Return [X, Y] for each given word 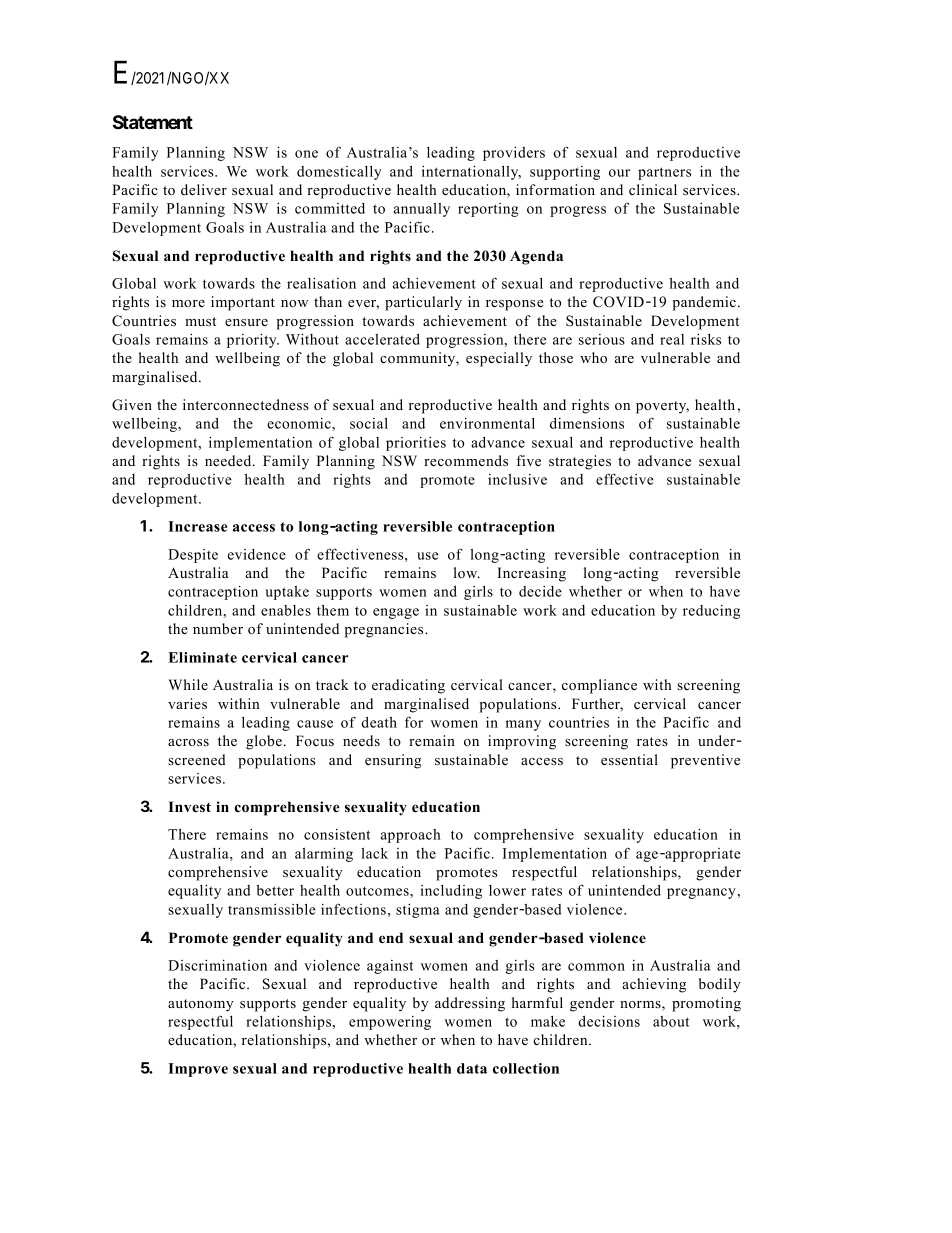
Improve [198, 1070]
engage [396, 613]
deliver [204, 189]
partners [664, 173]
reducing [711, 612]
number [218, 628]
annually [422, 210]
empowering [390, 1023]
